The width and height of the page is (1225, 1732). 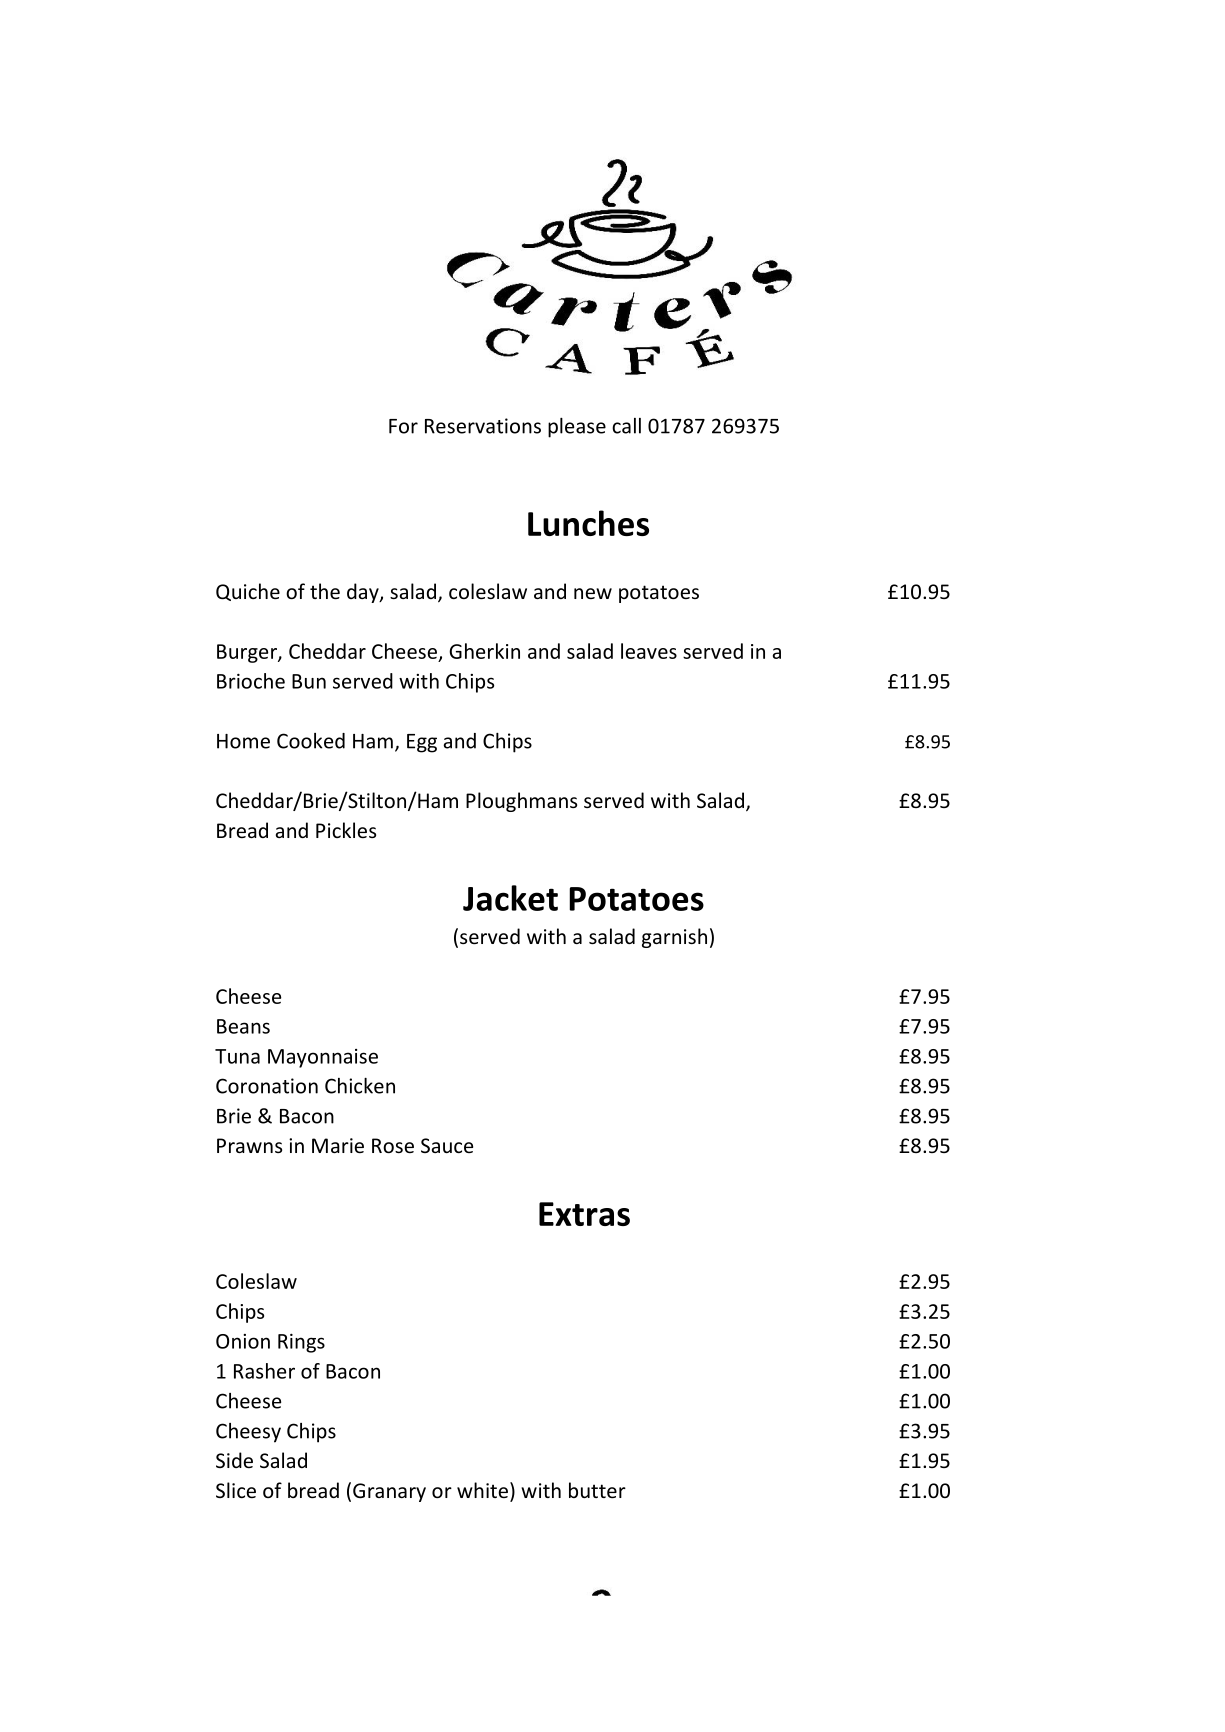 I want to click on Reservations, so click(x=483, y=426).
